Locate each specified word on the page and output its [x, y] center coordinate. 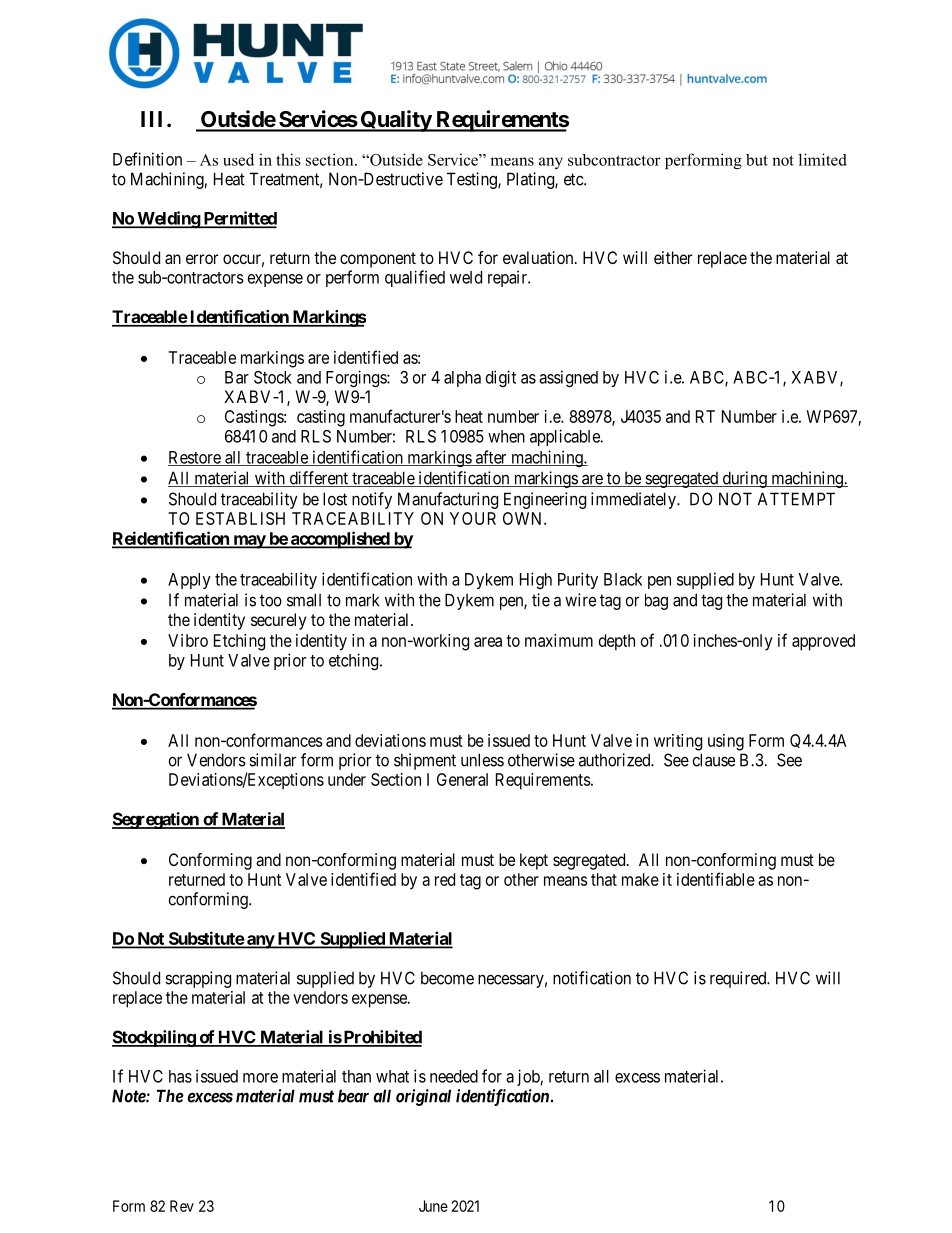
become [447, 978]
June [433, 1206]
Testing [473, 180]
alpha [462, 379]
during [744, 479]
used [238, 159]
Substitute [205, 939]
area [488, 642]
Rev [182, 1206]
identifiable [716, 879]
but [757, 160]
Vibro [188, 640]
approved [823, 642]
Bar [237, 377]
